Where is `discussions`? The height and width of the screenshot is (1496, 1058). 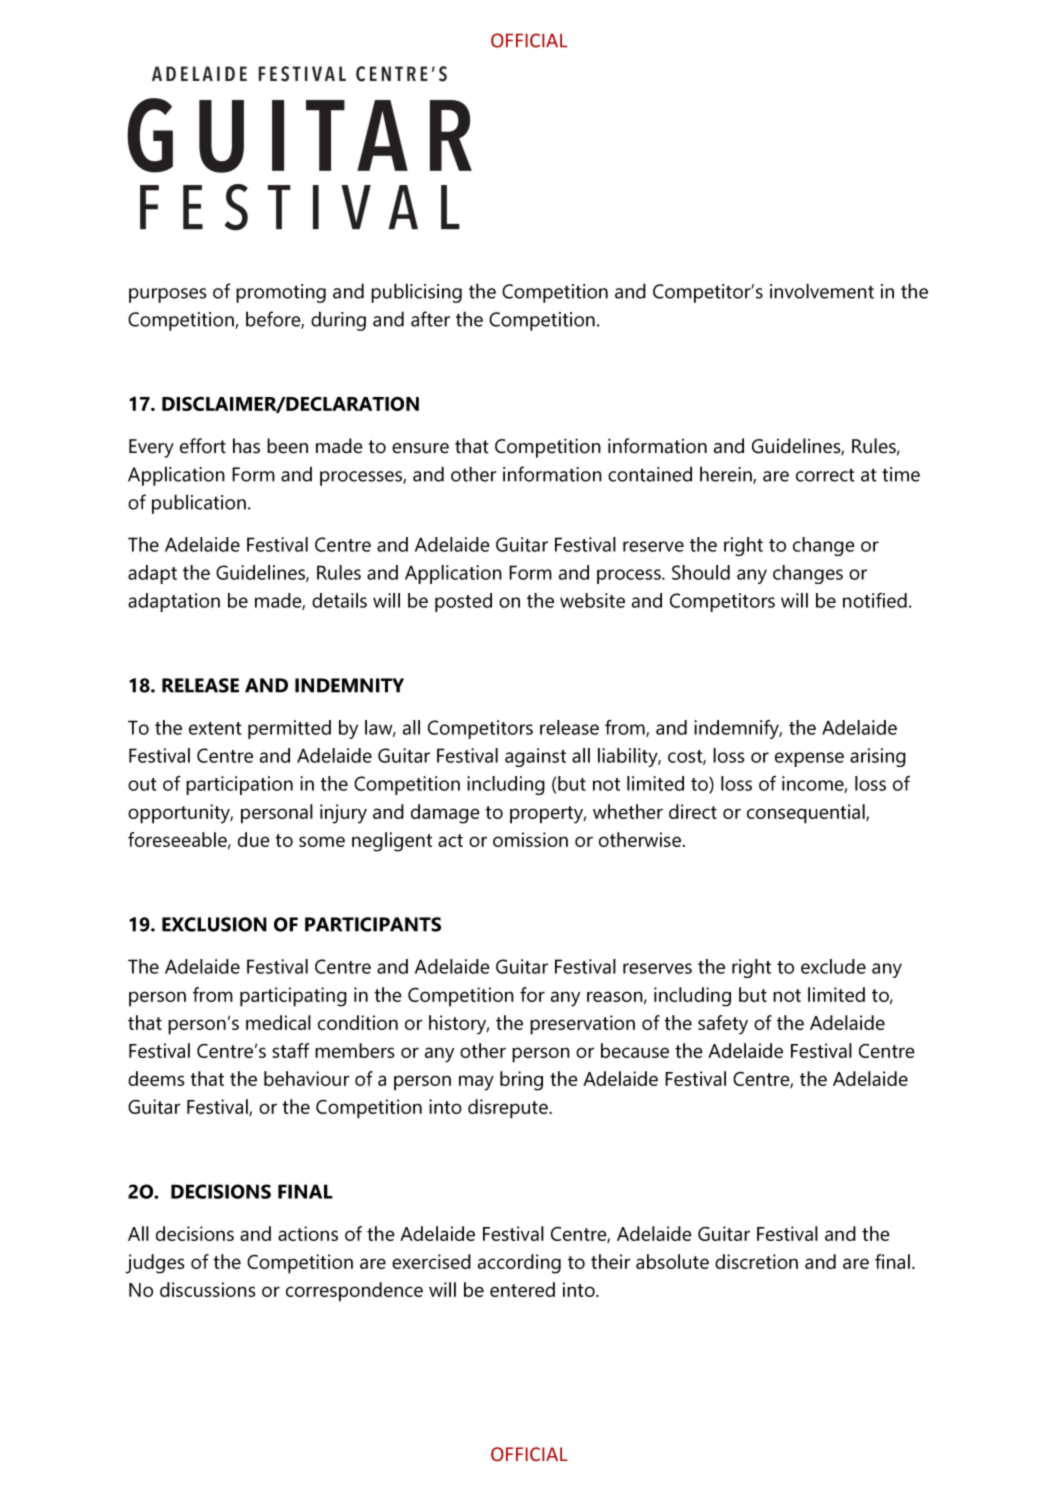 discussions is located at coordinates (207, 1289).
